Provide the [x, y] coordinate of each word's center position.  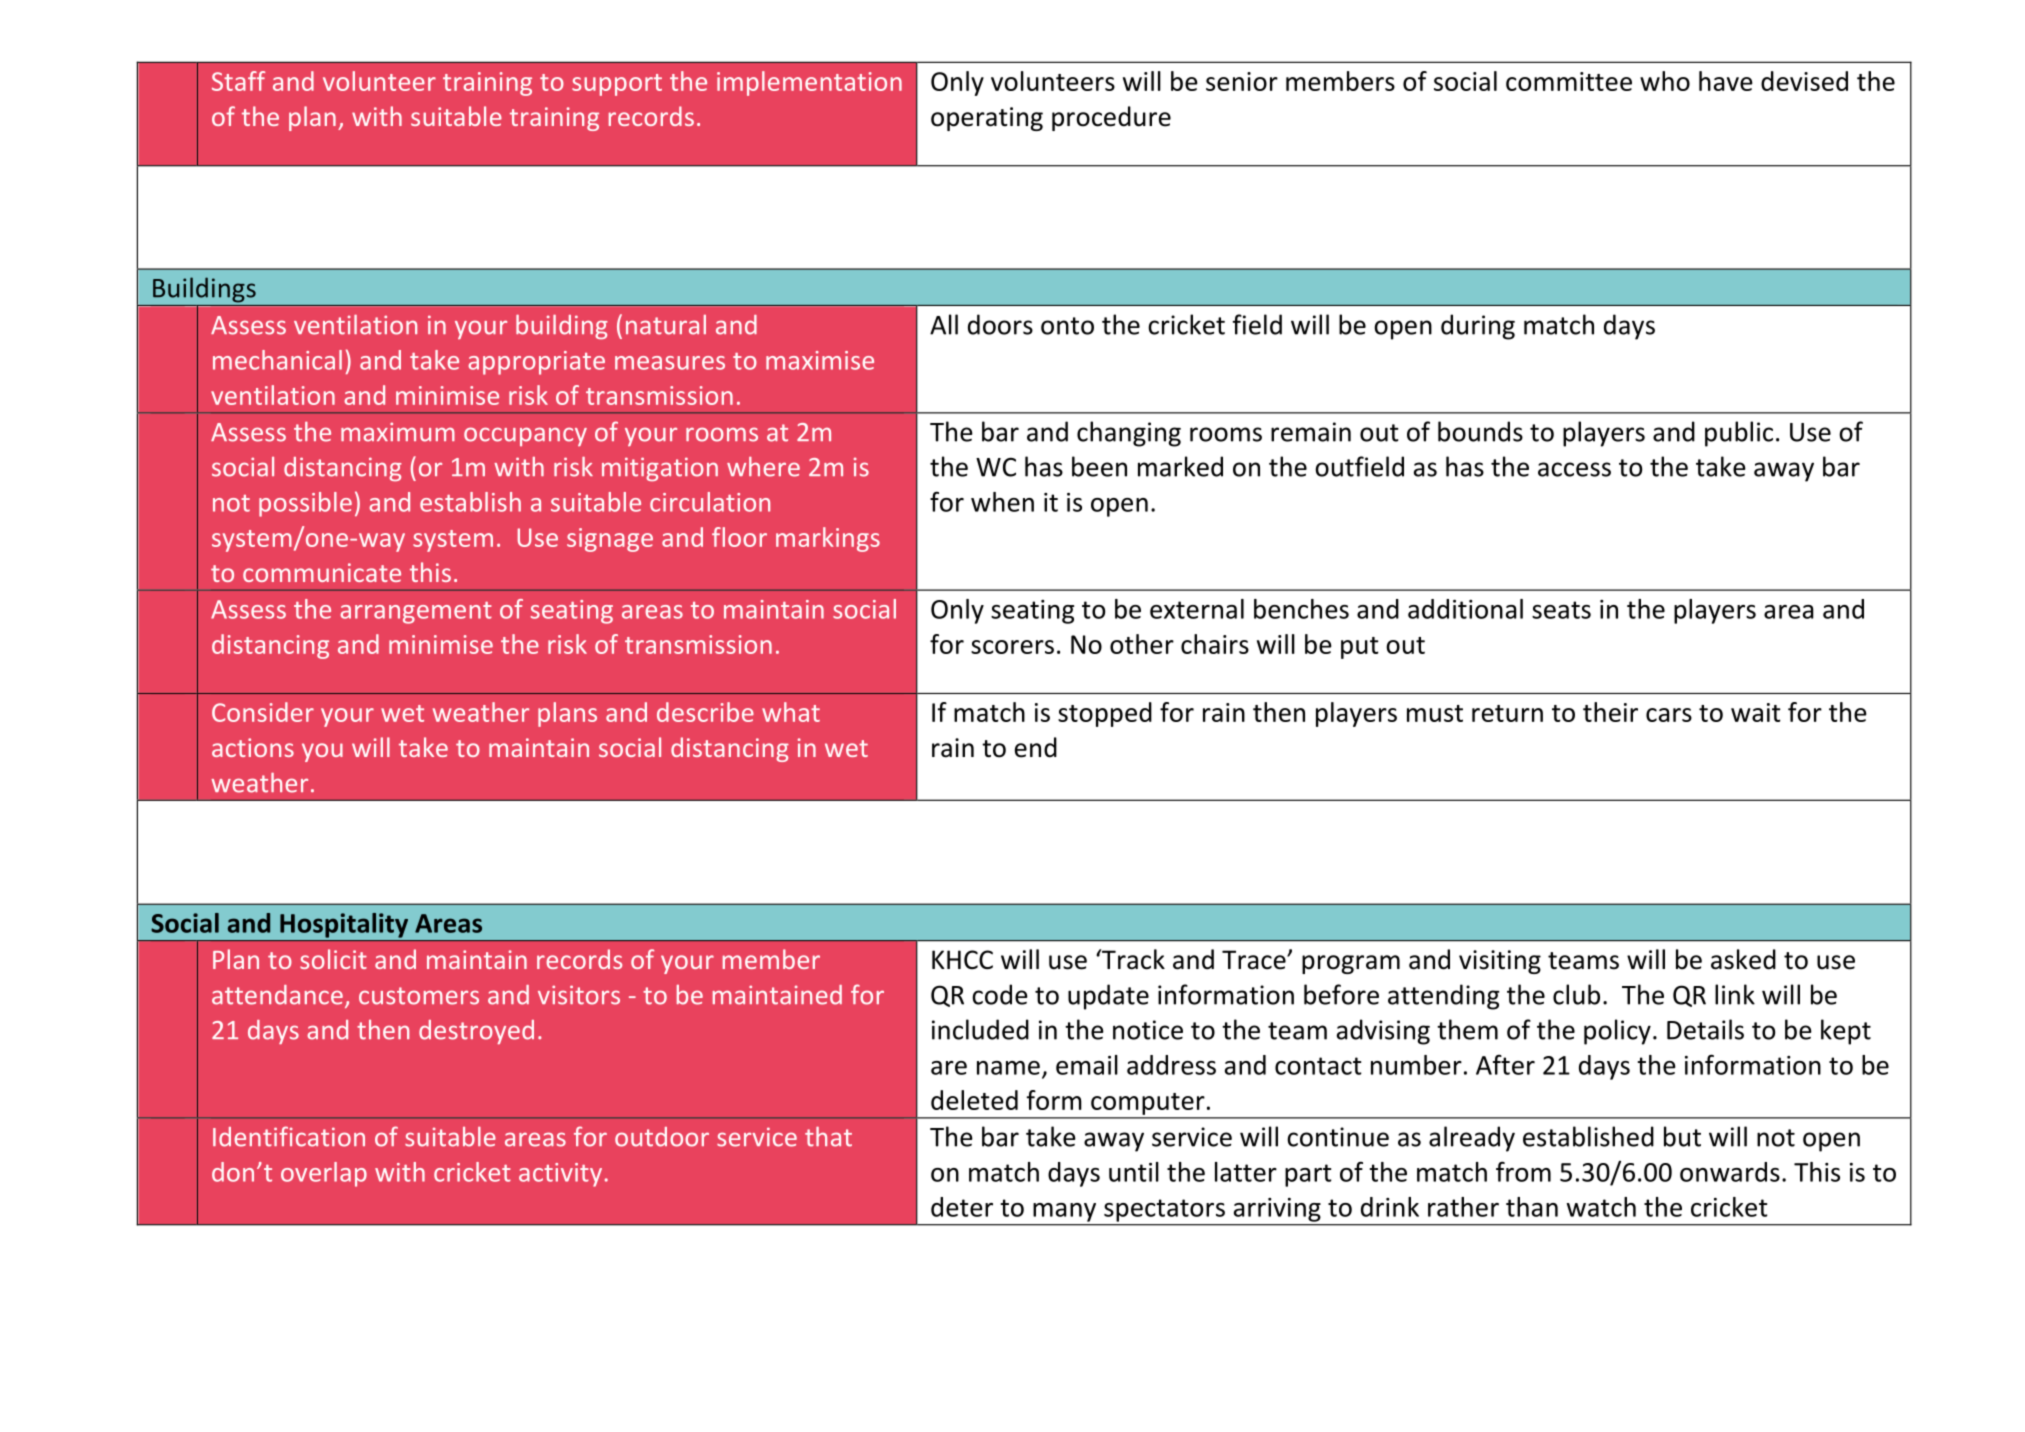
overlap [324, 1174]
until [1134, 1172]
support [617, 85]
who [1665, 81]
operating [987, 119]
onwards [1730, 1172]
